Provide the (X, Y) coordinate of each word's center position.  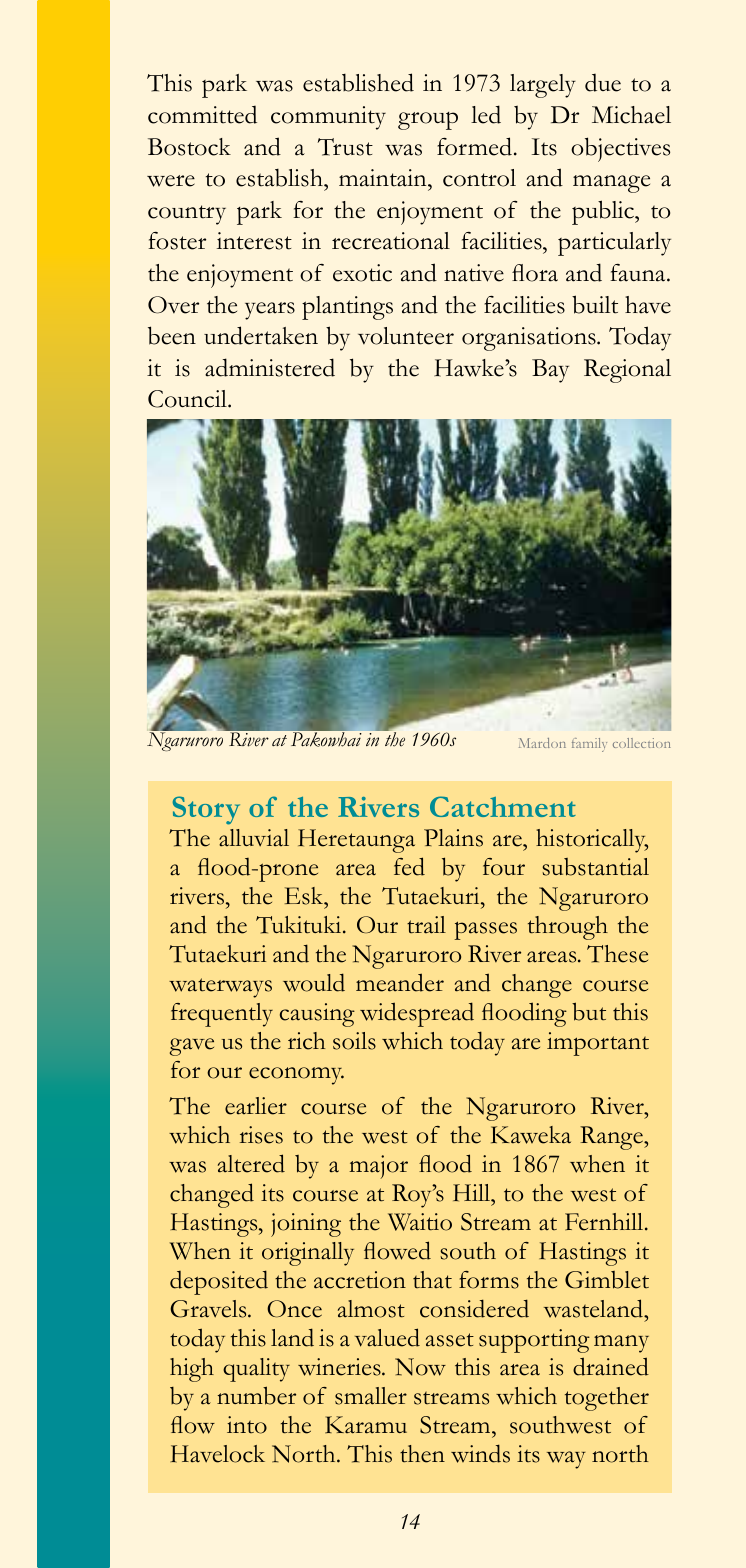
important (598, 1044)
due (603, 82)
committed (202, 114)
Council (188, 399)
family (589, 745)
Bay (550, 371)
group (428, 121)
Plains (453, 838)
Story (206, 810)
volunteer (406, 336)
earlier (256, 1106)
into (247, 1425)
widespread (417, 1014)
